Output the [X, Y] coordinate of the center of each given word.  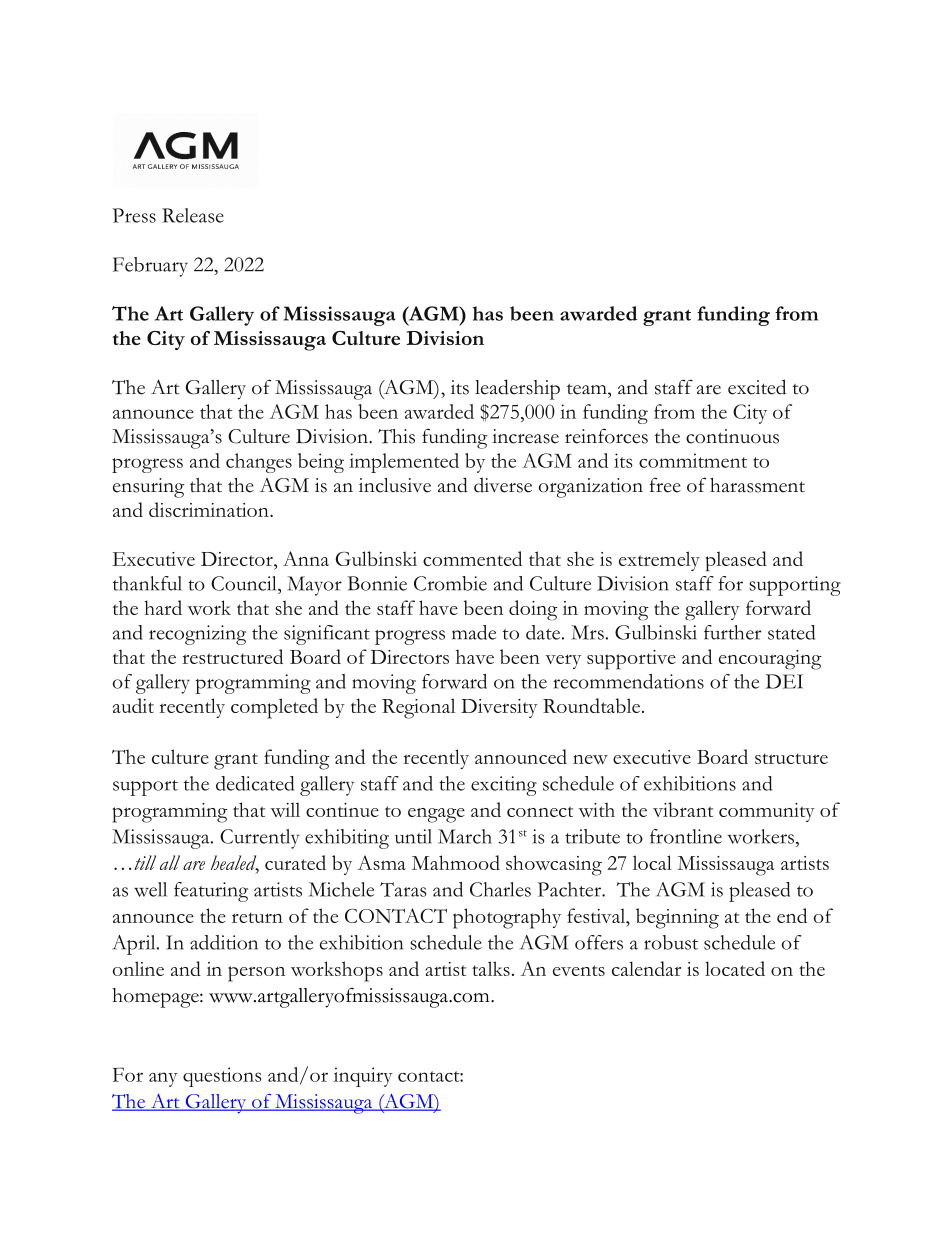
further [732, 632]
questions [222, 1077]
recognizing [197, 635]
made [474, 632]
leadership [517, 389]
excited [757, 387]
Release [193, 215]
